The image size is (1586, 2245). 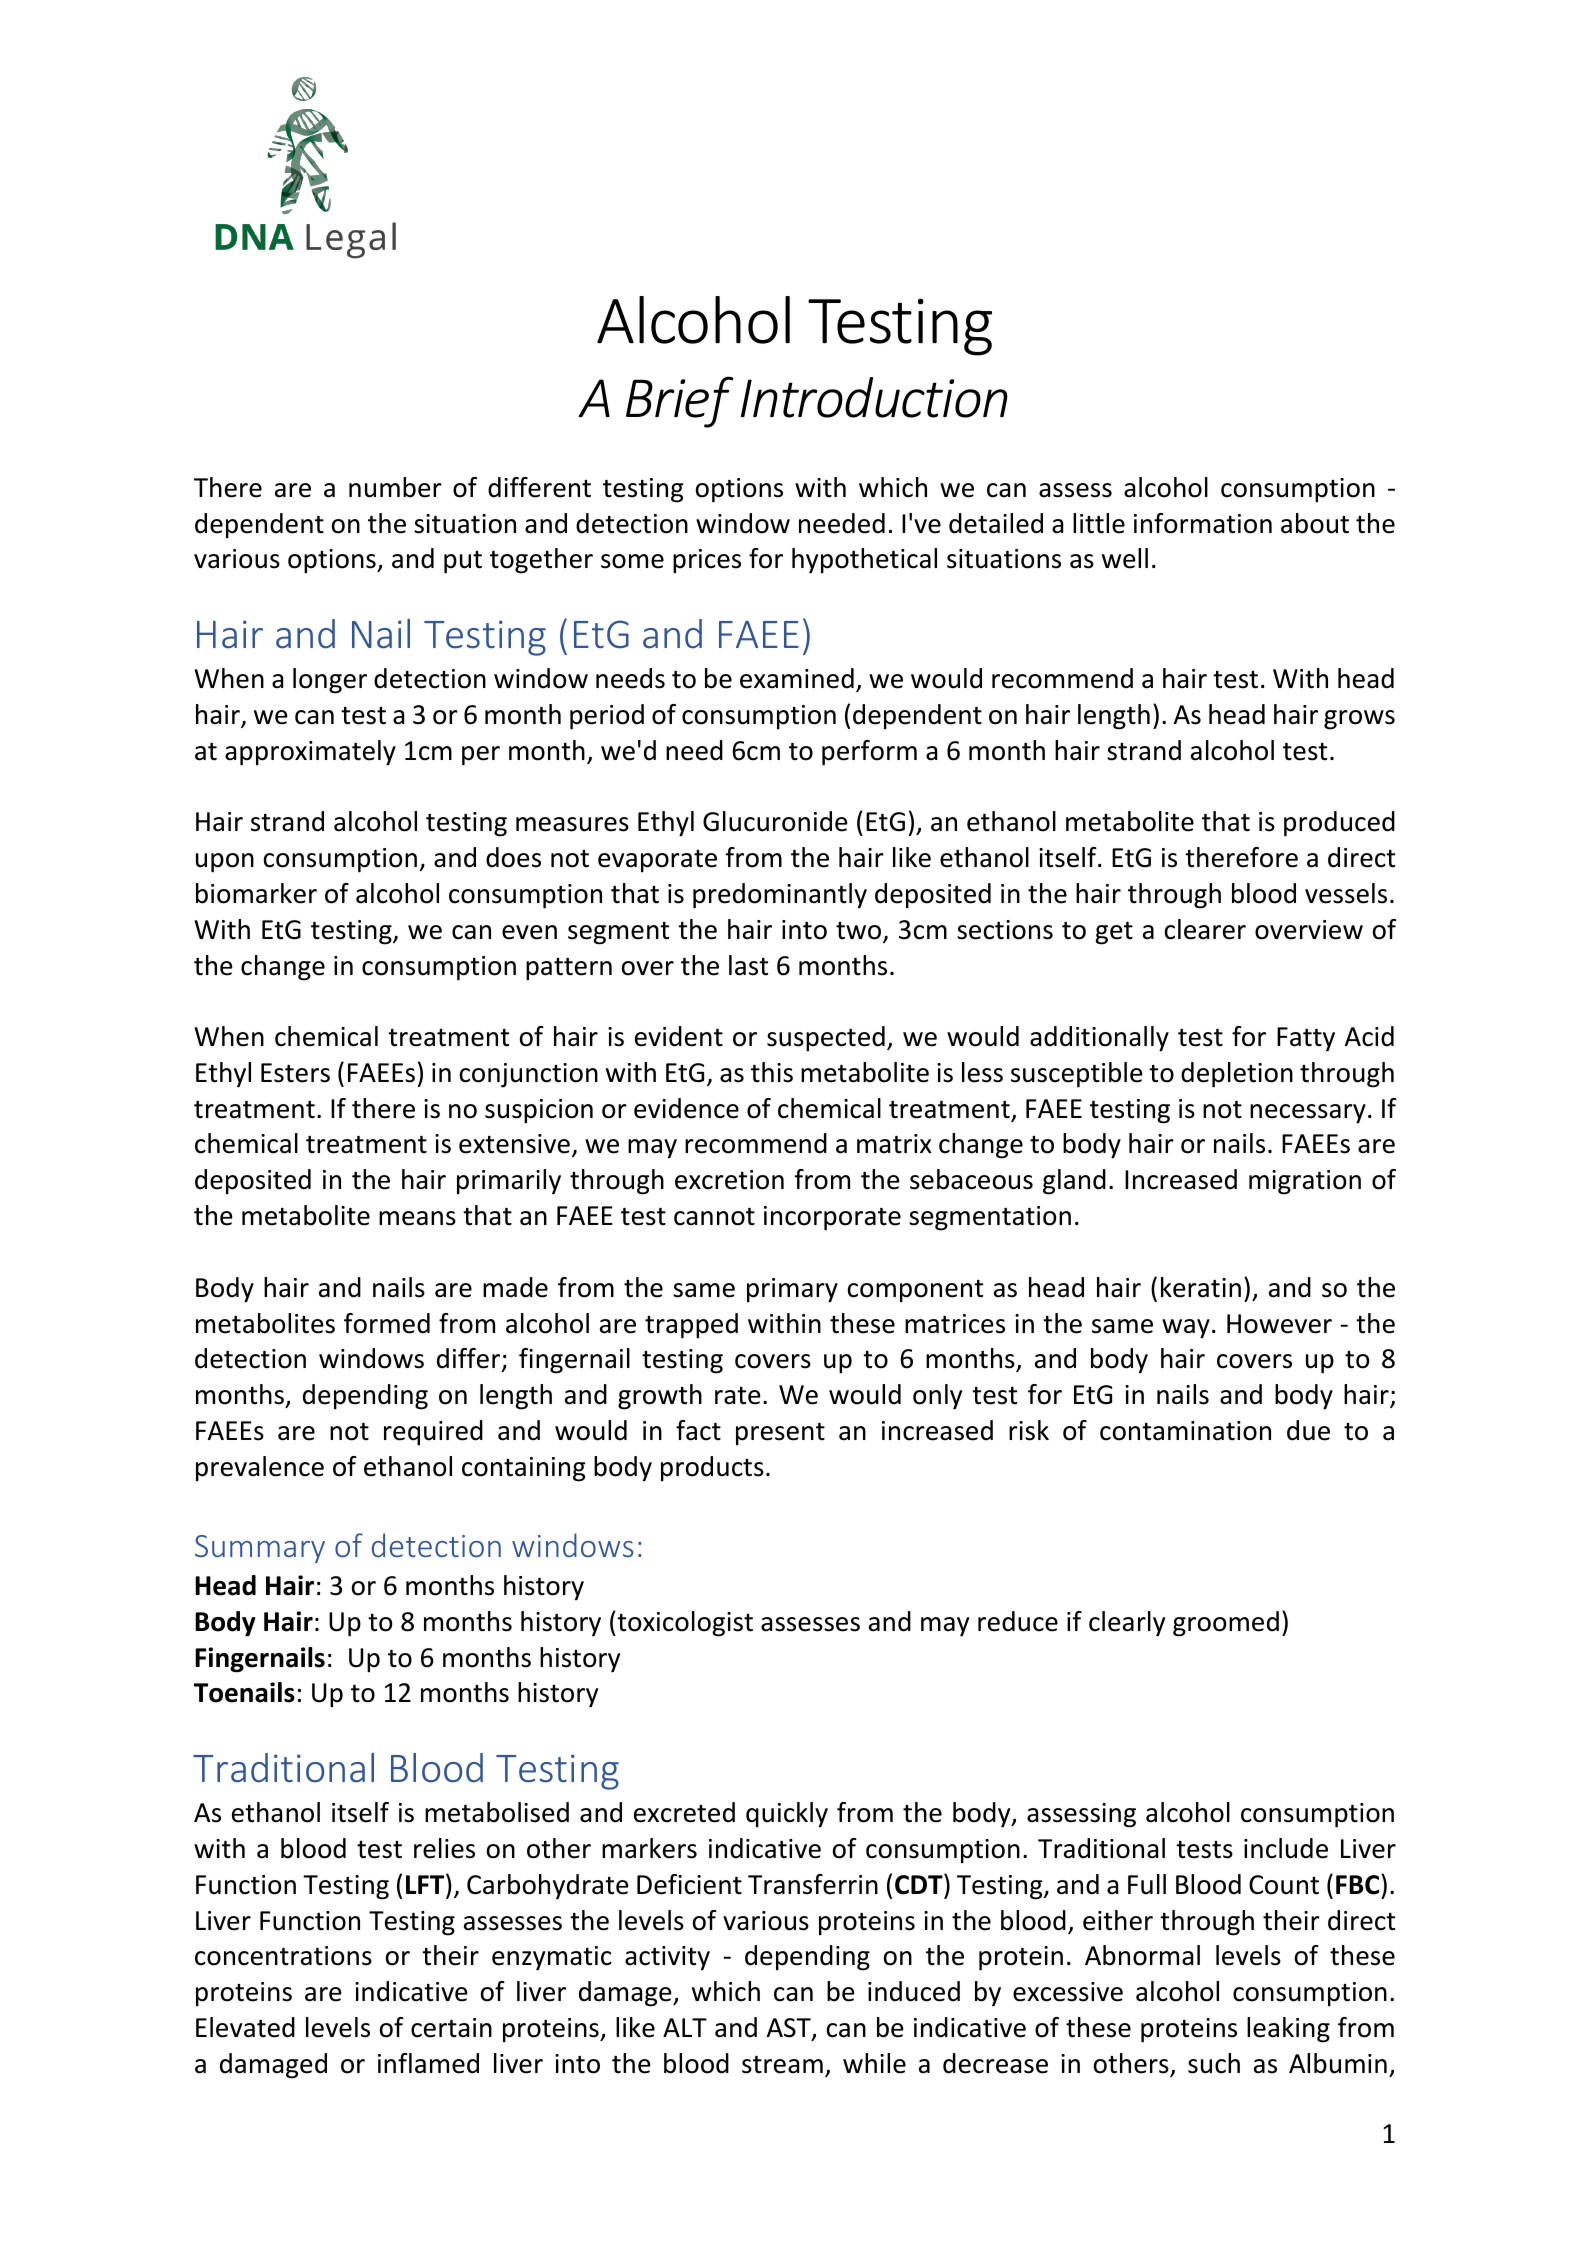 I want to click on Summary, so click(x=260, y=1549).
